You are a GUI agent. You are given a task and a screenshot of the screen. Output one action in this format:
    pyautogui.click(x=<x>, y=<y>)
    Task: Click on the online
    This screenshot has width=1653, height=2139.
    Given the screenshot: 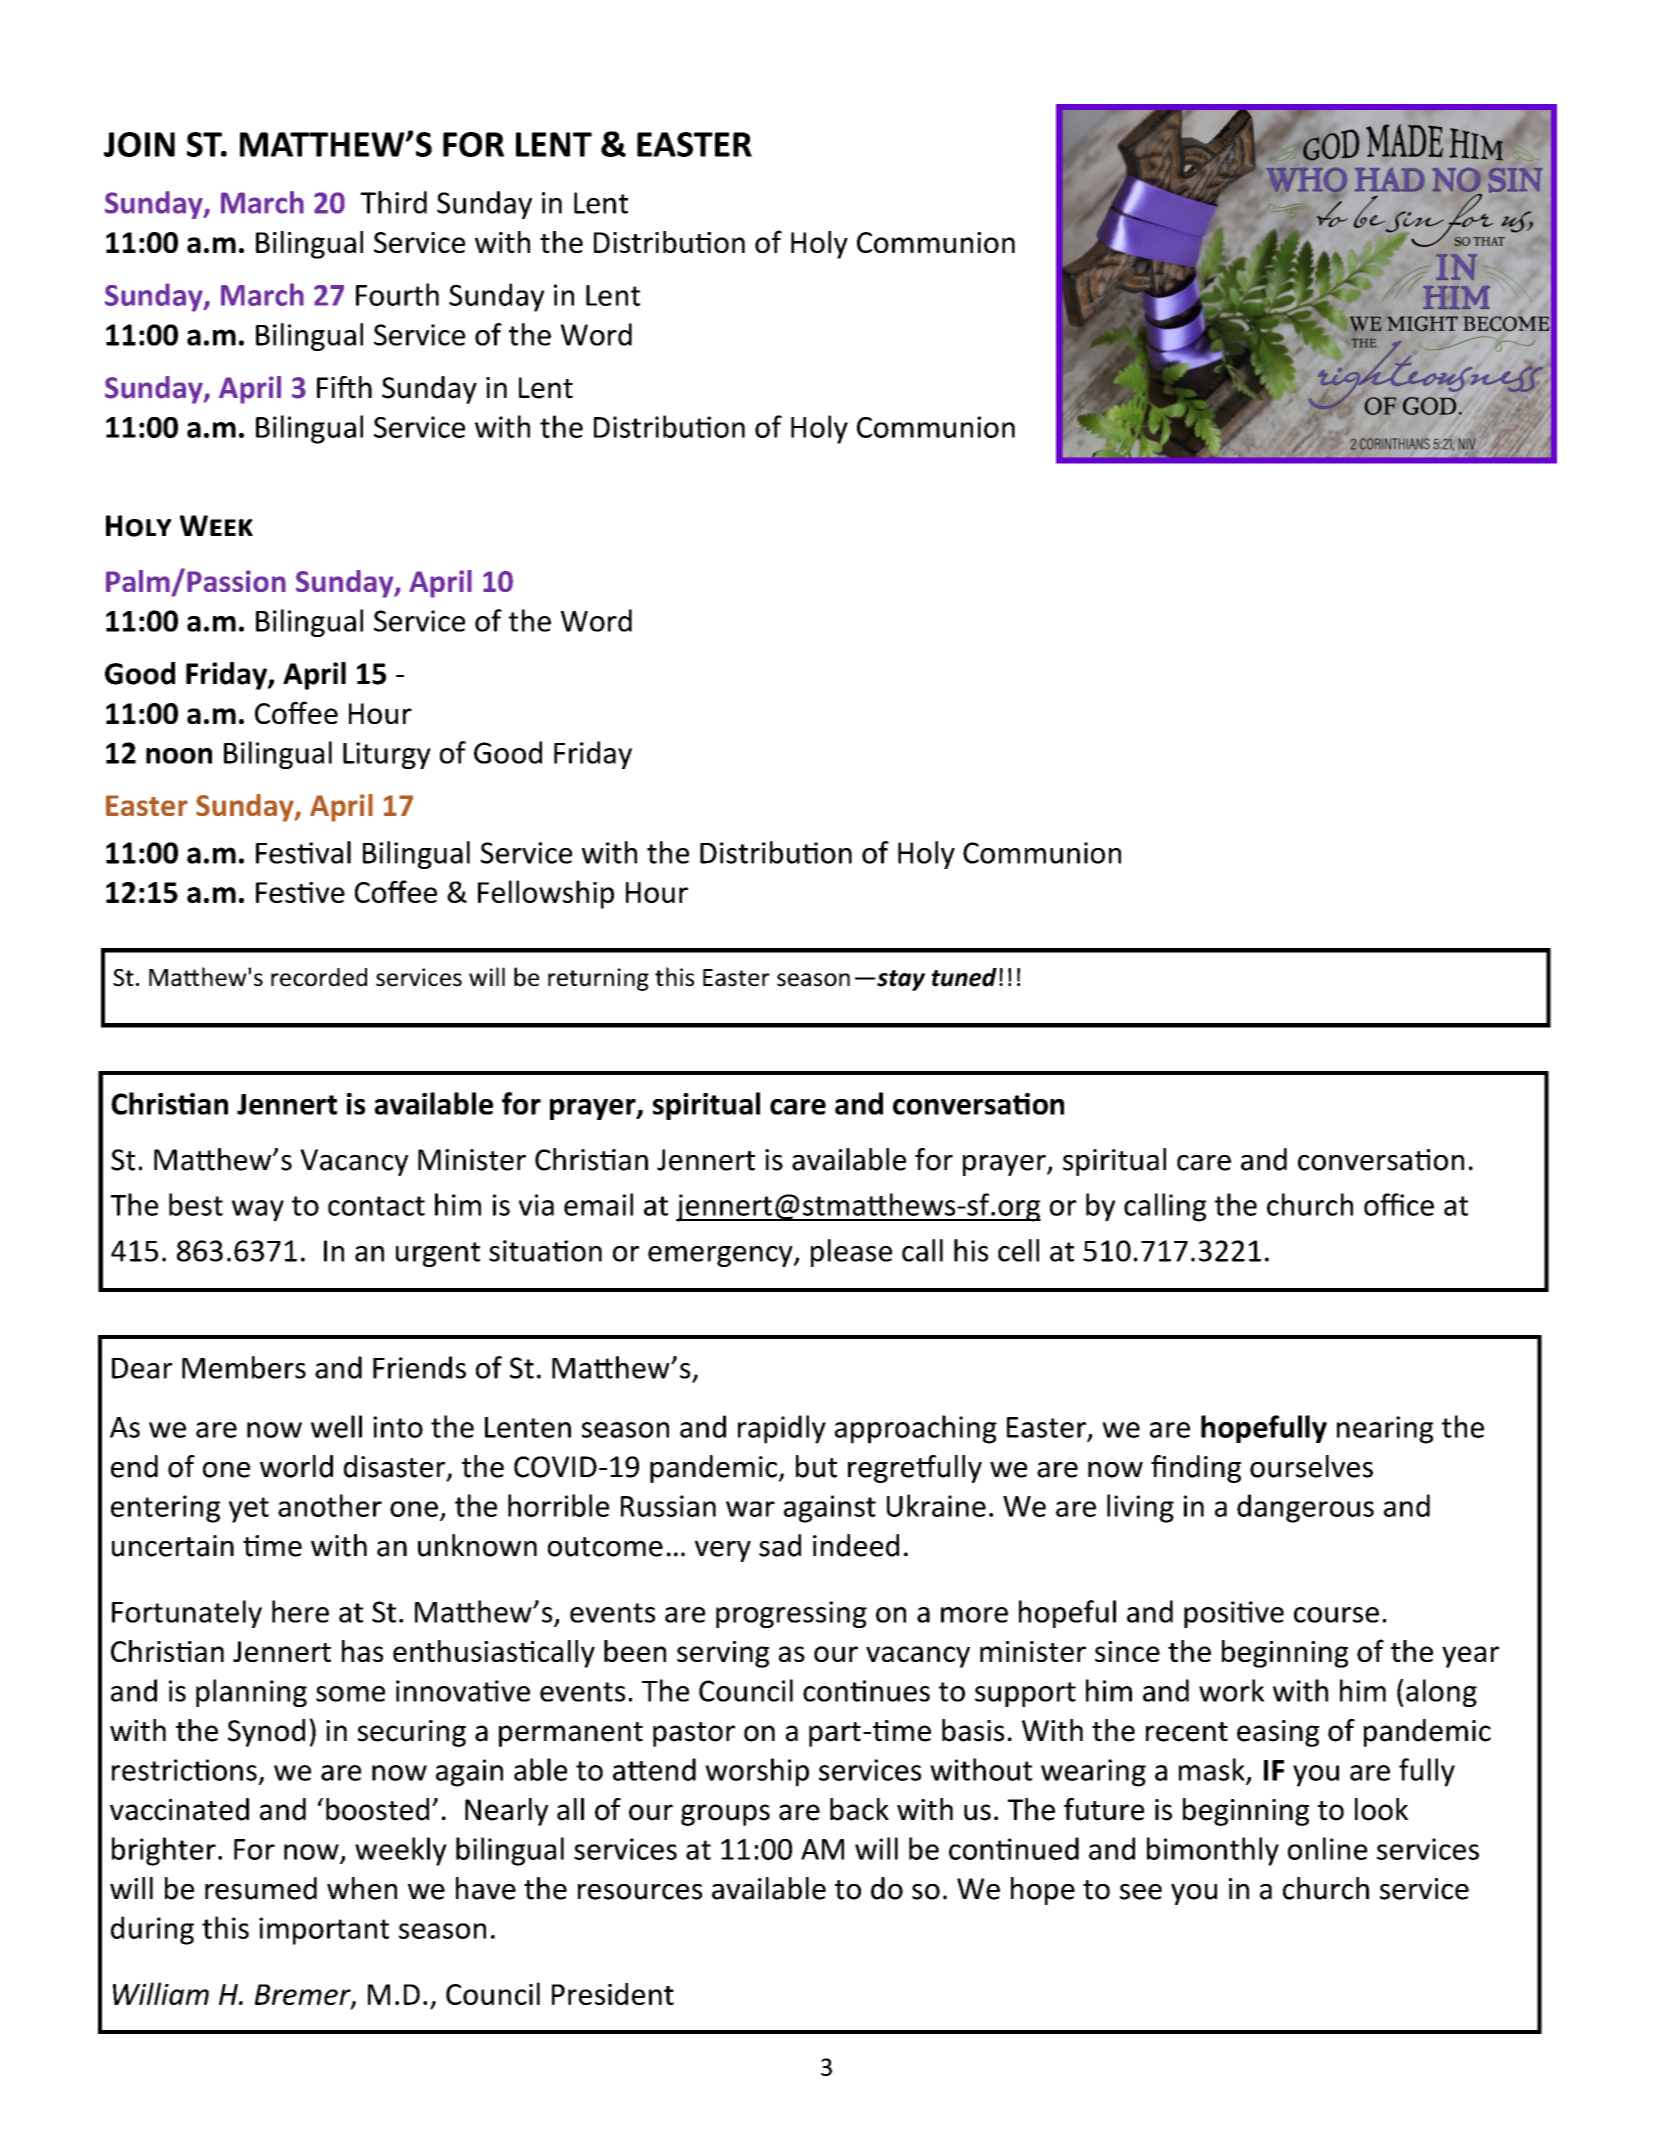 What is the action you would take?
    pyautogui.click(x=1327, y=1848)
